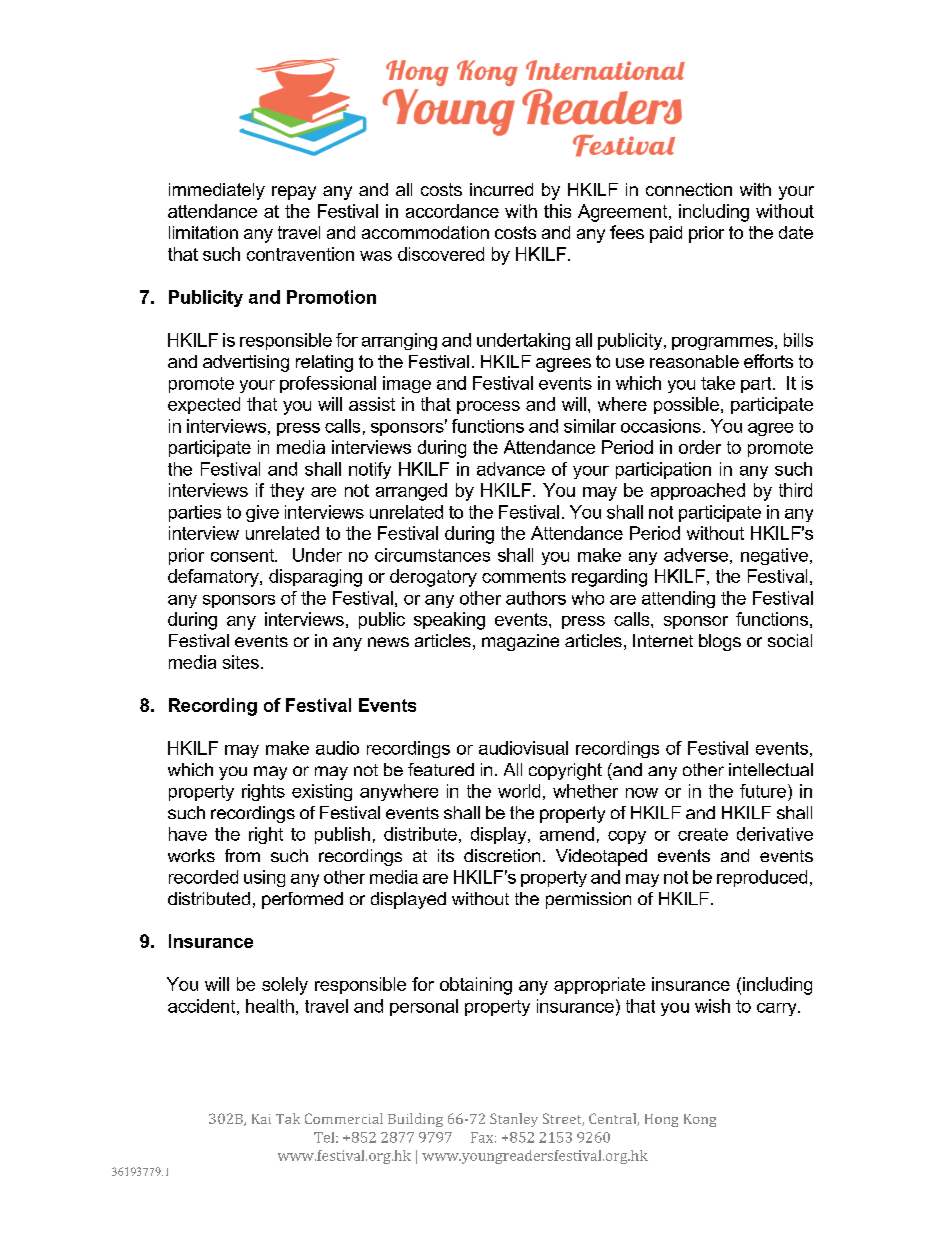  Describe the element at coordinates (762, 878) in the screenshot. I see `reproduced` at that location.
